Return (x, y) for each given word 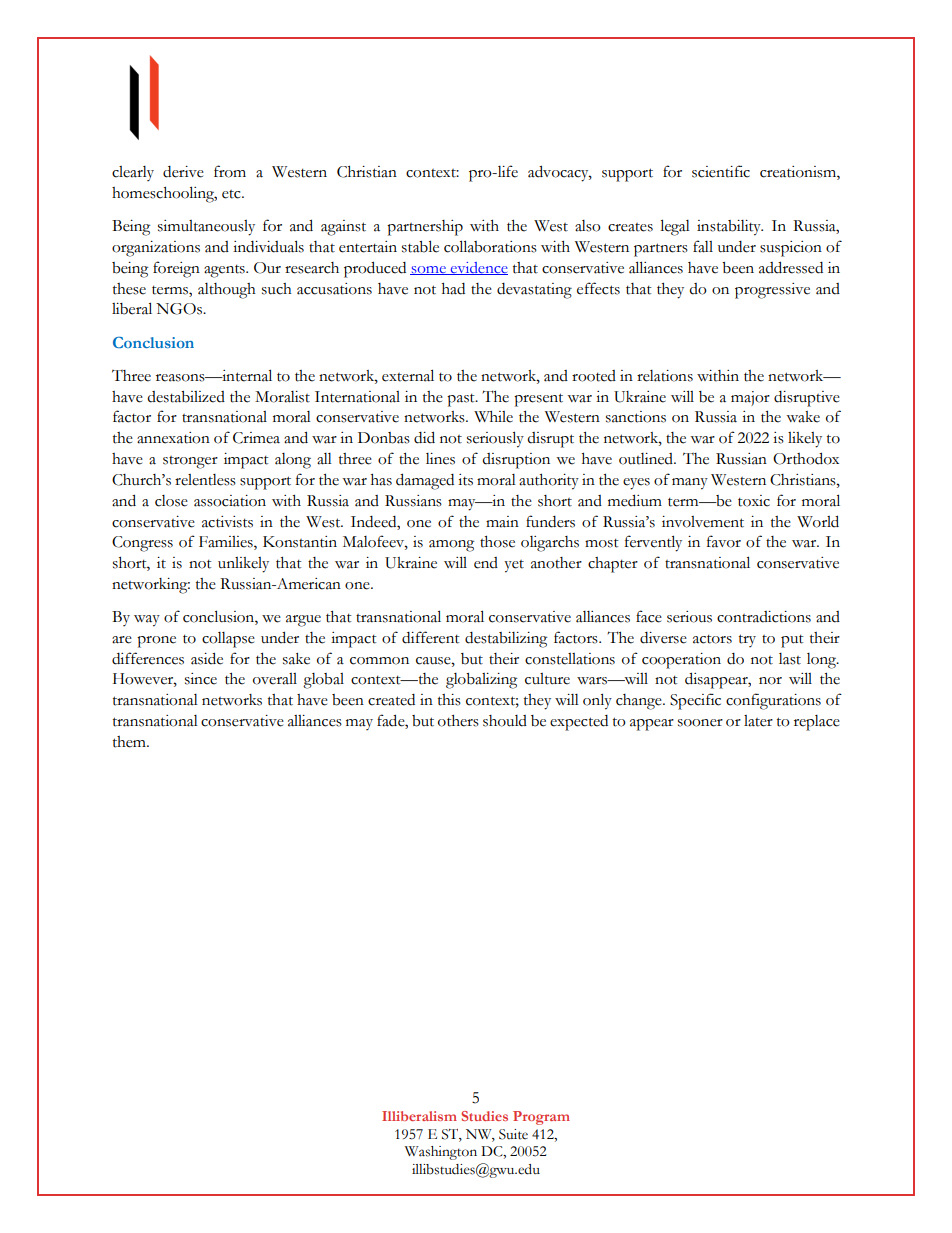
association (230, 501)
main (502, 522)
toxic (754, 501)
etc (232, 194)
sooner (700, 723)
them (130, 742)
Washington (441, 1153)
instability (730, 228)
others (458, 721)
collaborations (490, 246)
